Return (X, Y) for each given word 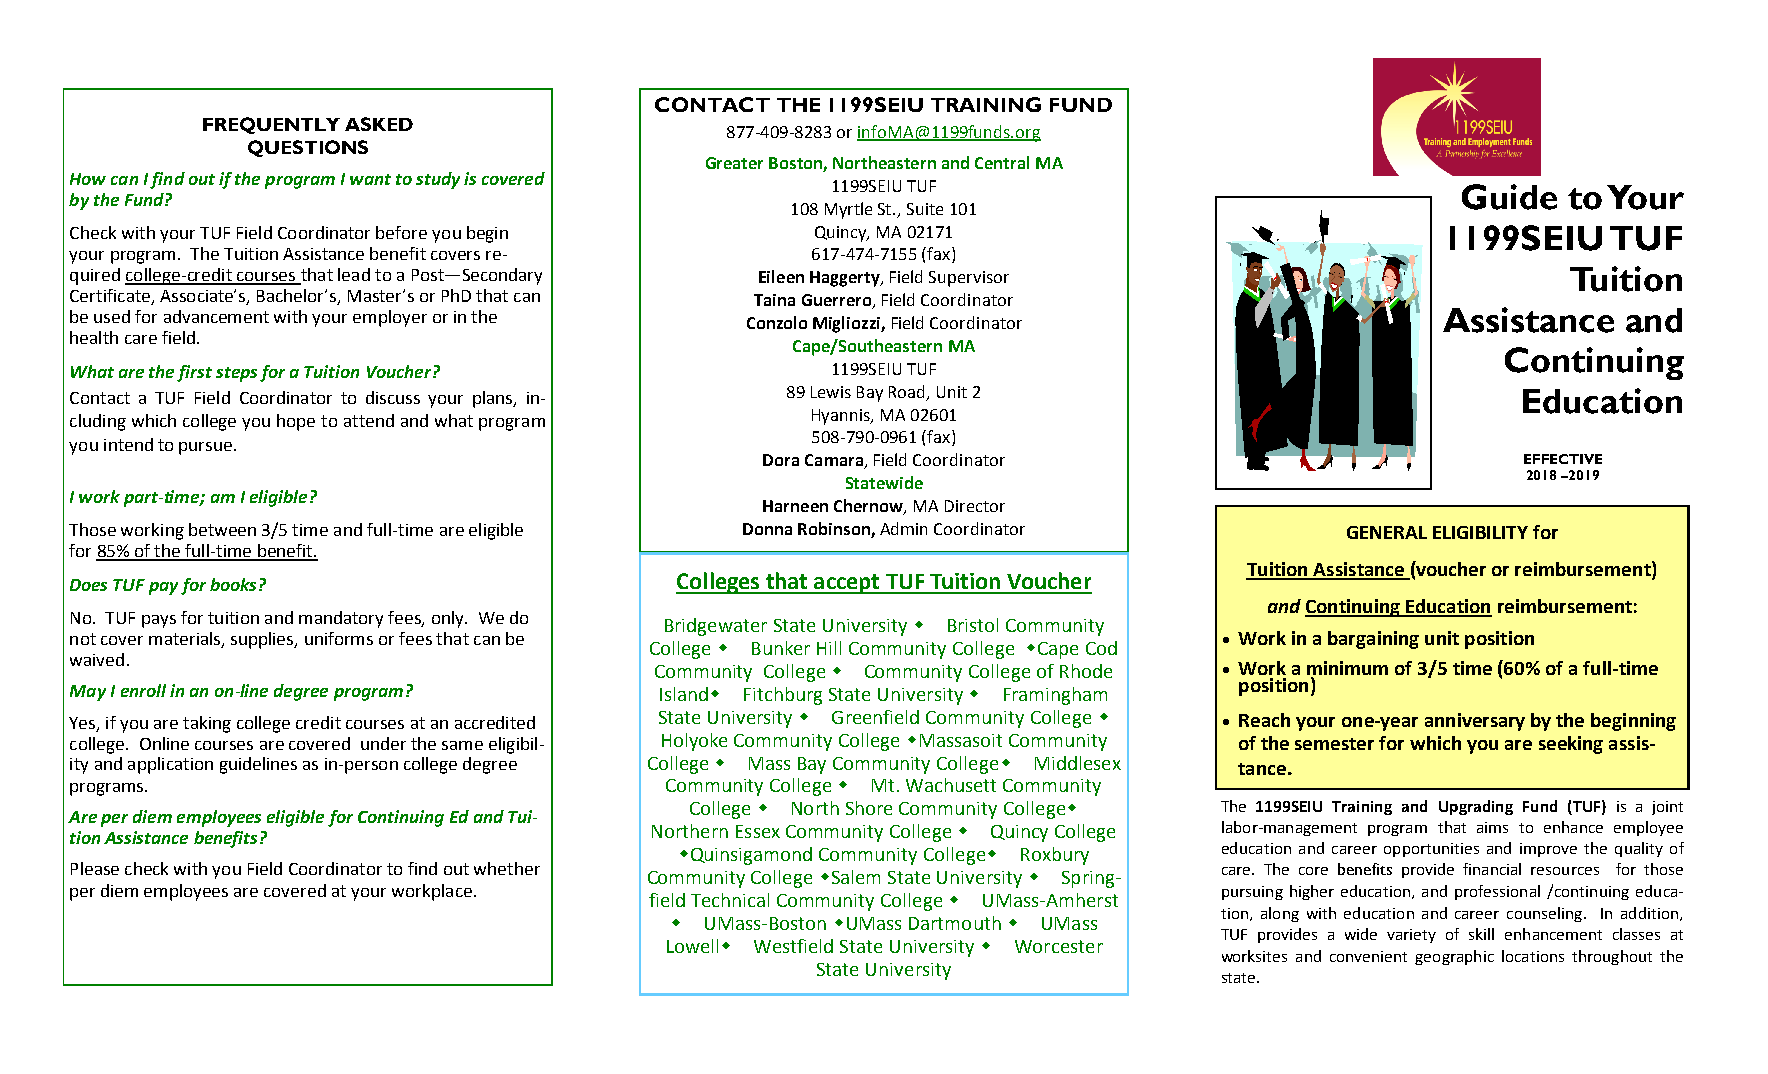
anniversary (1475, 722)
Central (1002, 162)
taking (207, 724)
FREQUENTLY (271, 125)
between (222, 529)
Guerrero (838, 301)
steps (236, 374)
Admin (903, 528)
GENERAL (1387, 532)
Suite (925, 209)
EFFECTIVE (1563, 459)
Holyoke (694, 742)
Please (95, 868)
